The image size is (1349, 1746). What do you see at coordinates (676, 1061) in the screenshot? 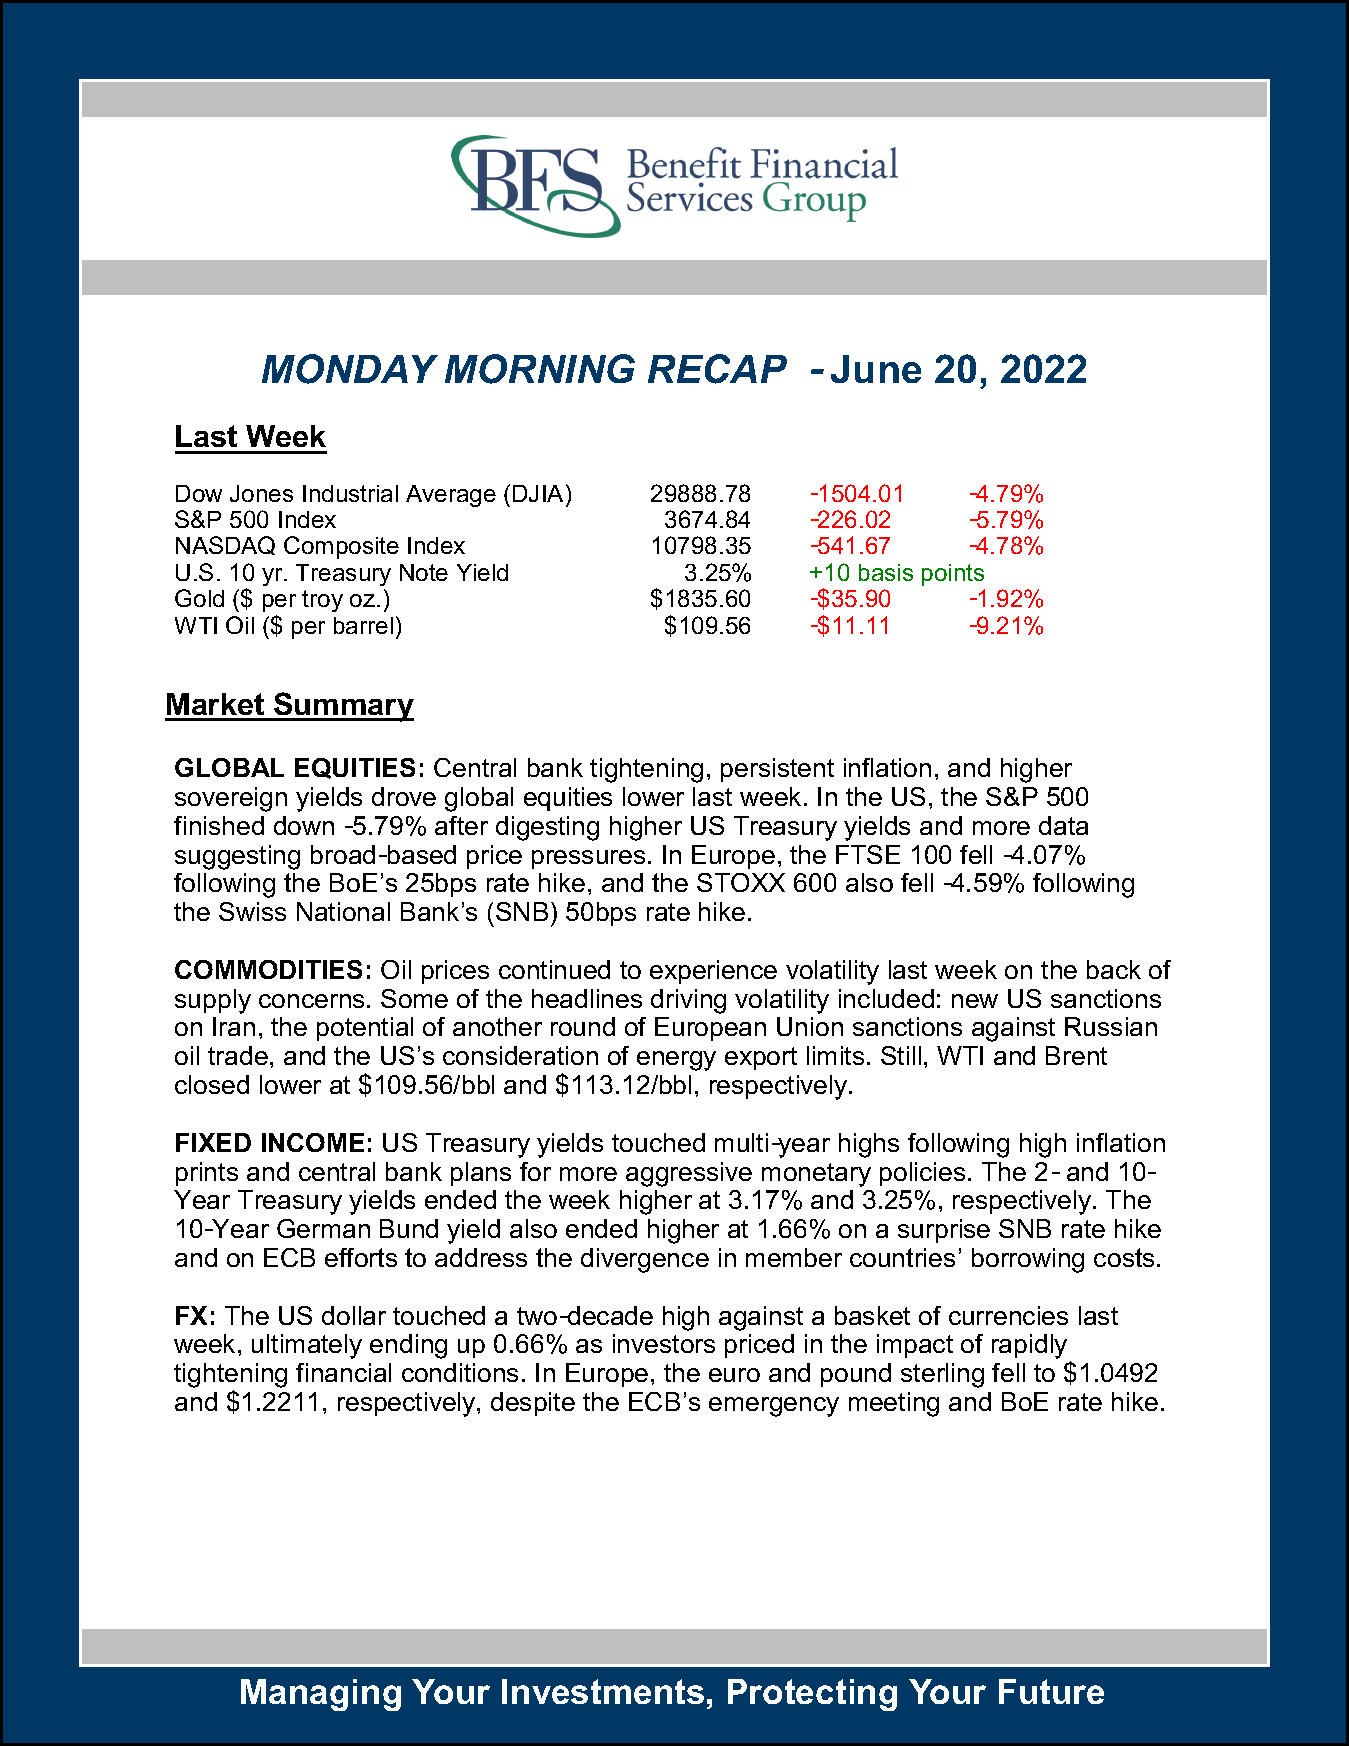
I see `energy` at bounding box center [676, 1061].
